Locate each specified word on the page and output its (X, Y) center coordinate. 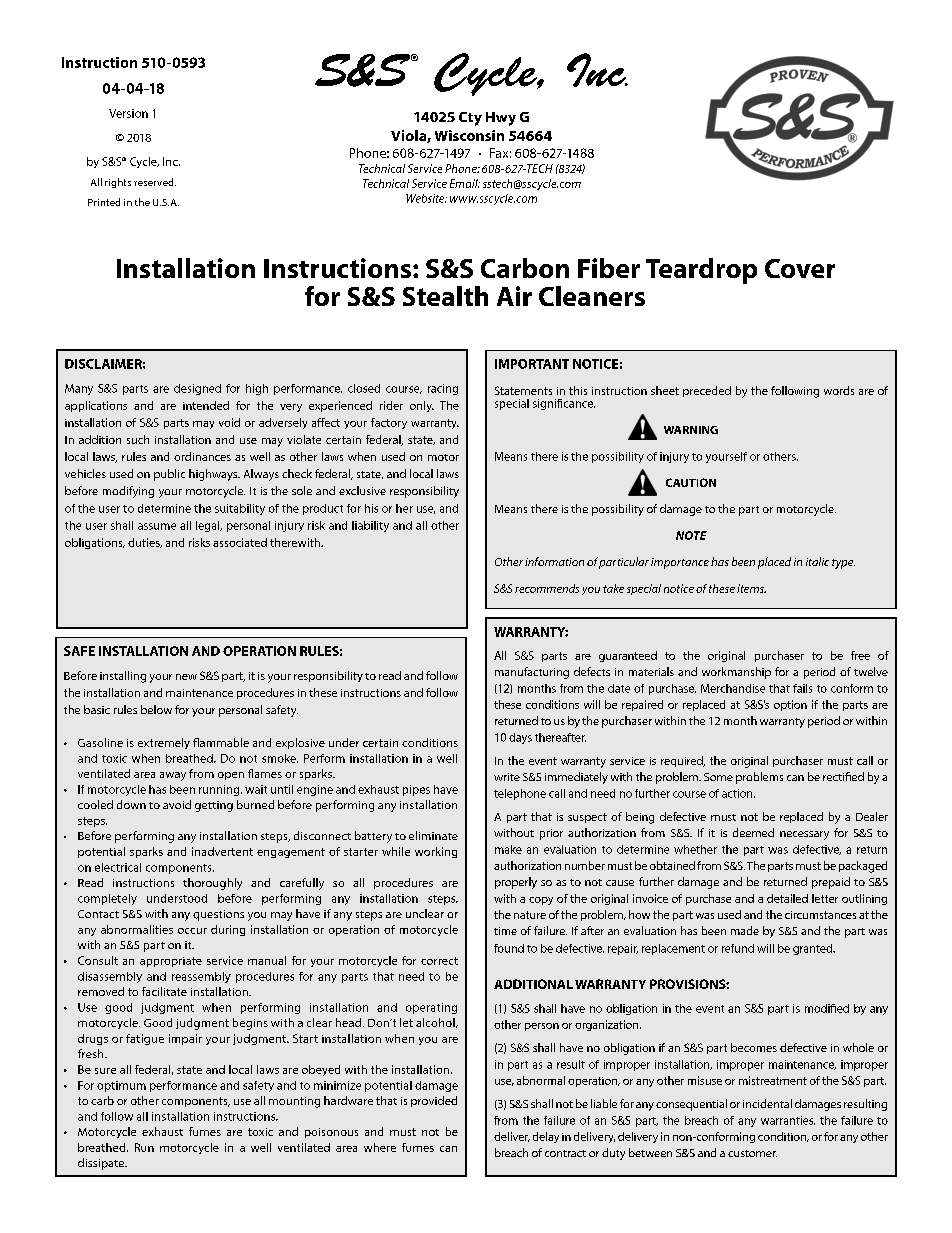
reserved (155, 182)
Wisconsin (469, 135)
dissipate (102, 1164)
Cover (800, 268)
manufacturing (532, 673)
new (186, 677)
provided (434, 1101)
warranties (788, 1120)
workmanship (736, 673)
